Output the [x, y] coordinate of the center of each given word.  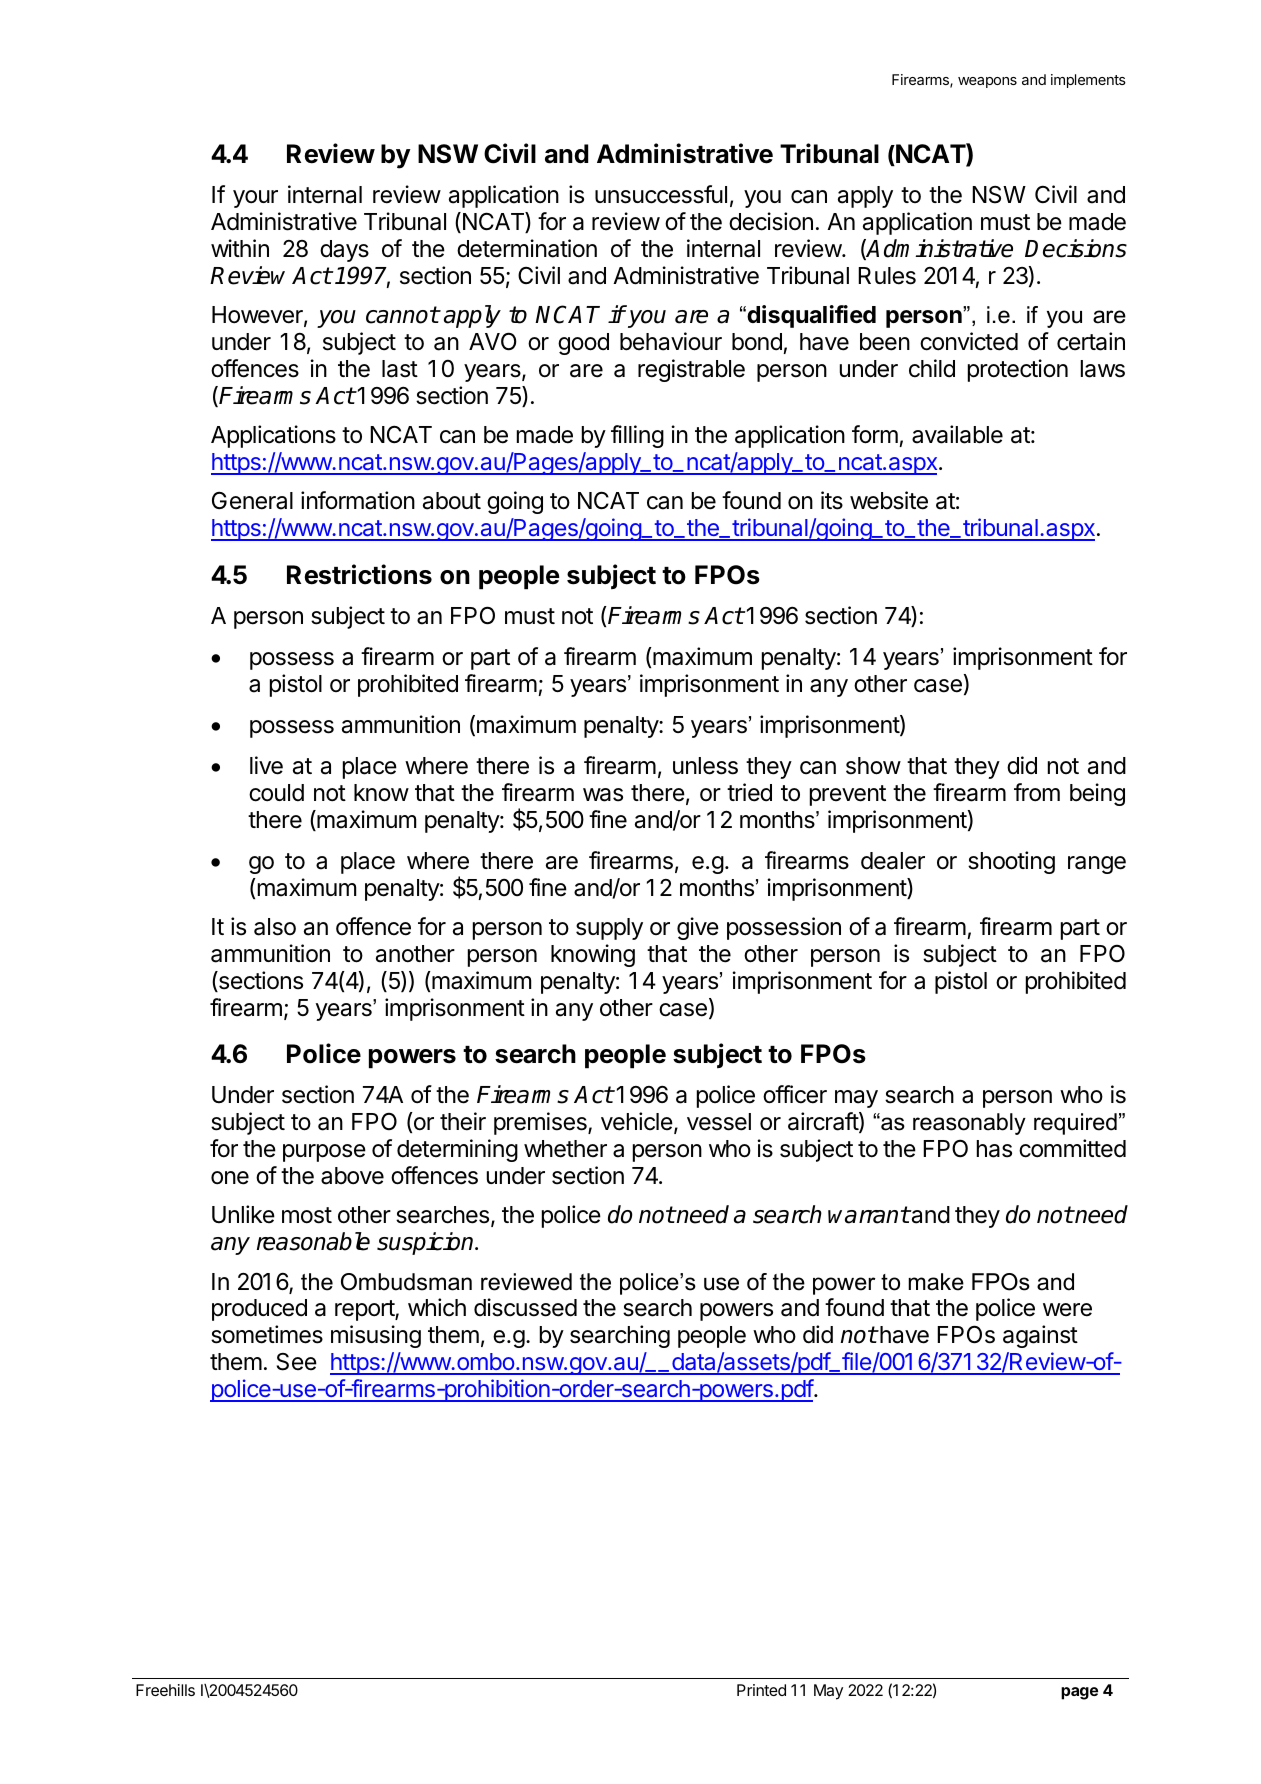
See [297, 1362]
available [957, 434]
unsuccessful [661, 194]
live [266, 765]
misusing [376, 1336]
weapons [987, 82]
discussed [525, 1307]
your [255, 199]
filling [637, 436]
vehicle [637, 1121]
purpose [324, 1153]
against [1040, 1336]
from [1037, 792]
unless [705, 766]
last [400, 369]
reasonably [969, 1124]
